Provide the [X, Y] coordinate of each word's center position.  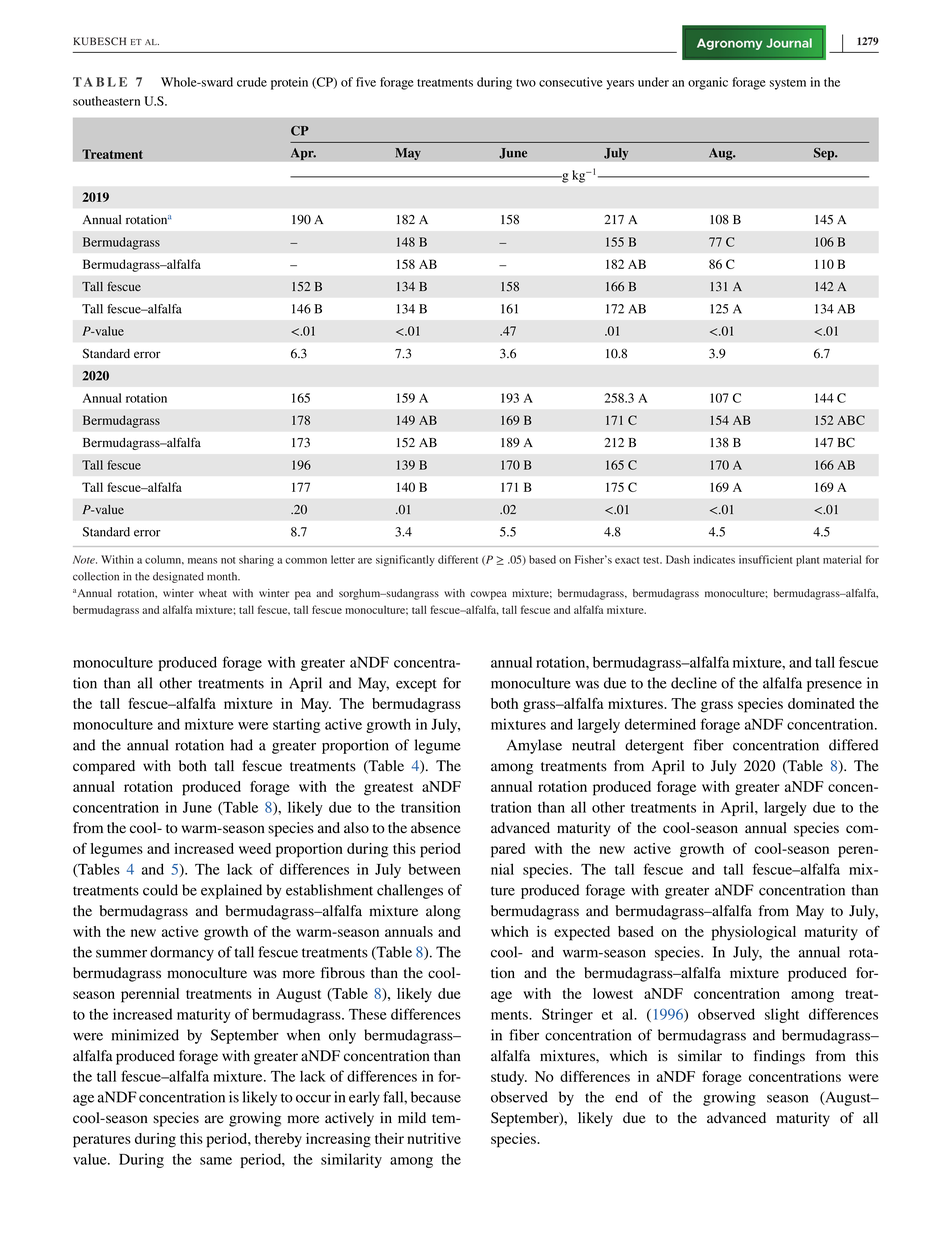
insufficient [765, 559]
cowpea [488, 595]
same [216, 1161]
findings [779, 1057]
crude [252, 82]
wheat [213, 593]
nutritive [434, 1138]
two [526, 83]
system [788, 84]
